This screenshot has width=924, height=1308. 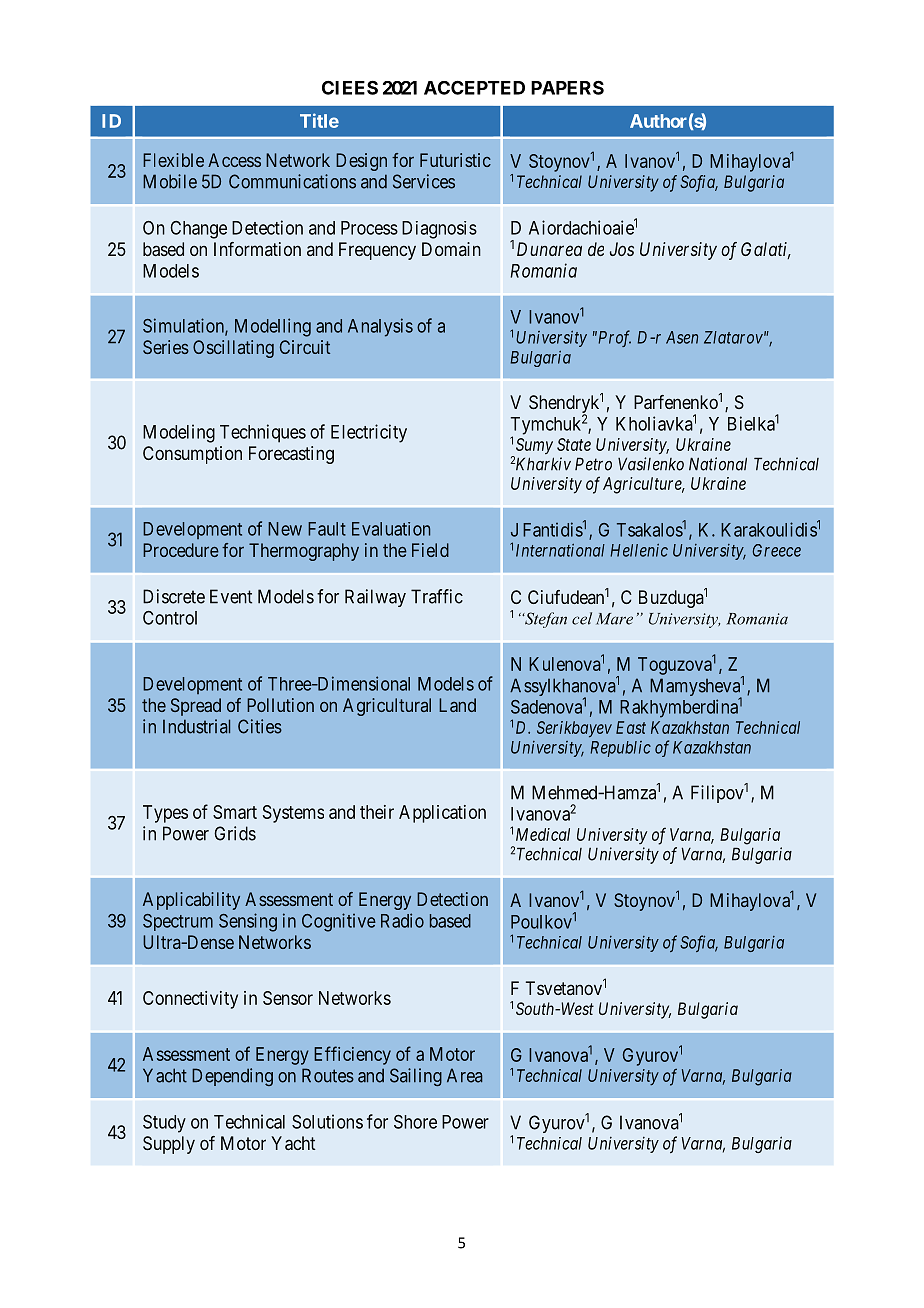 What do you see at coordinates (437, 596) in the screenshot?
I see `Traffic` at bounding box center [437, 596].
